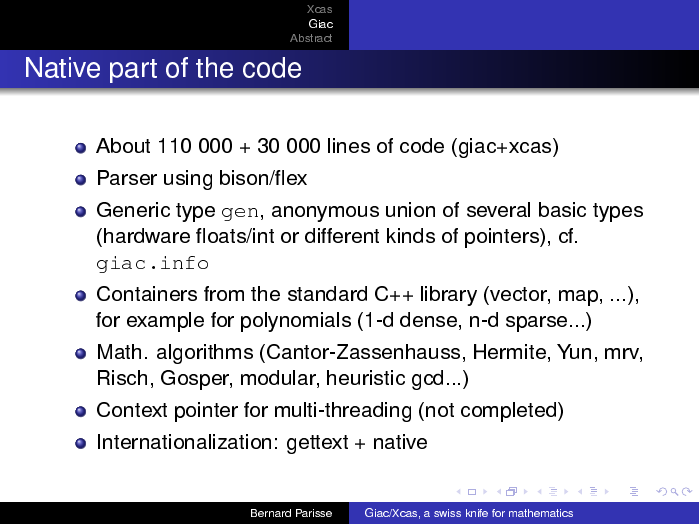  What do you see at coordinates (133, 71) in the image?
I see `part` at bounding box center [133, 71].
